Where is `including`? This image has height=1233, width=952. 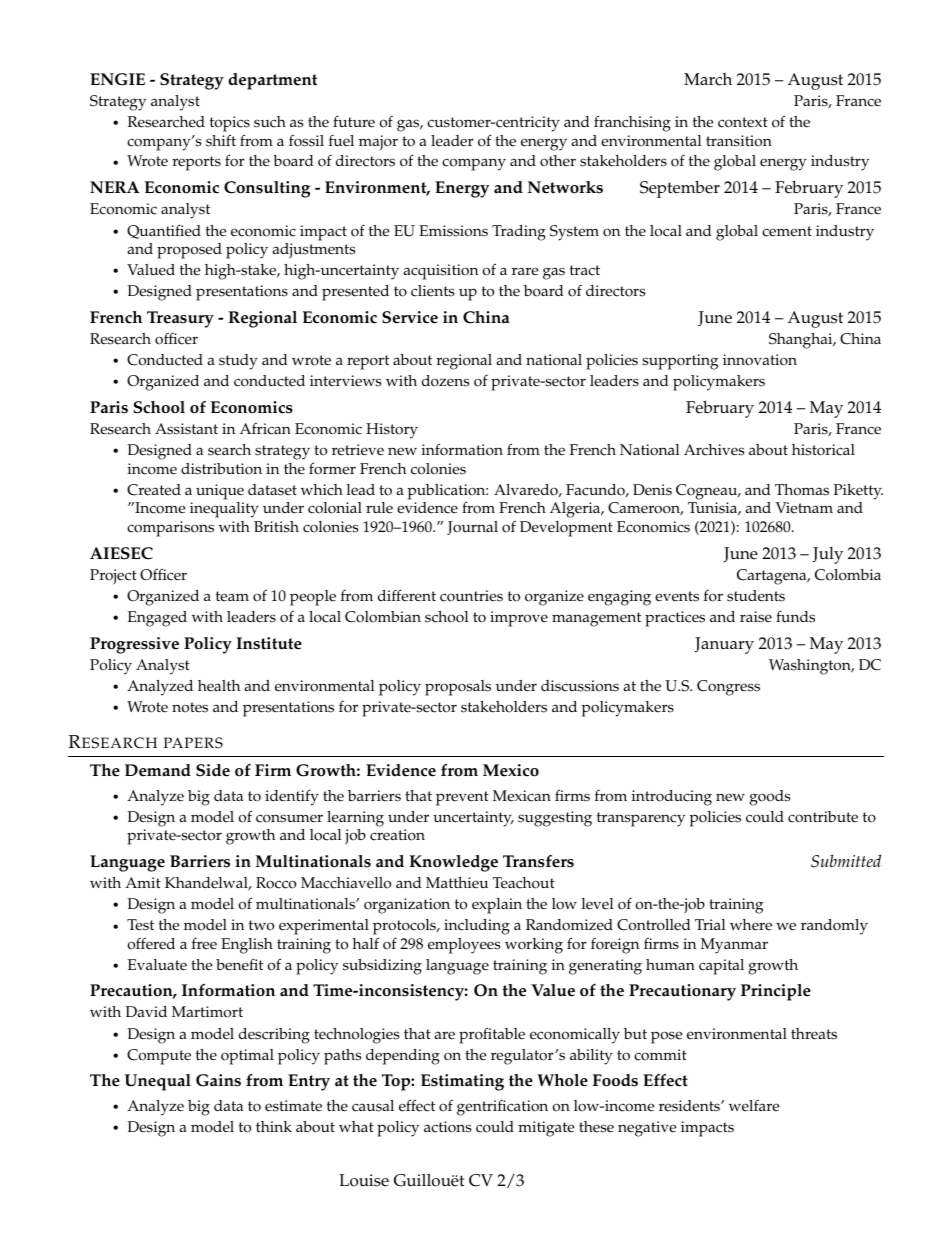 including is located at coordinates (477, 927).
